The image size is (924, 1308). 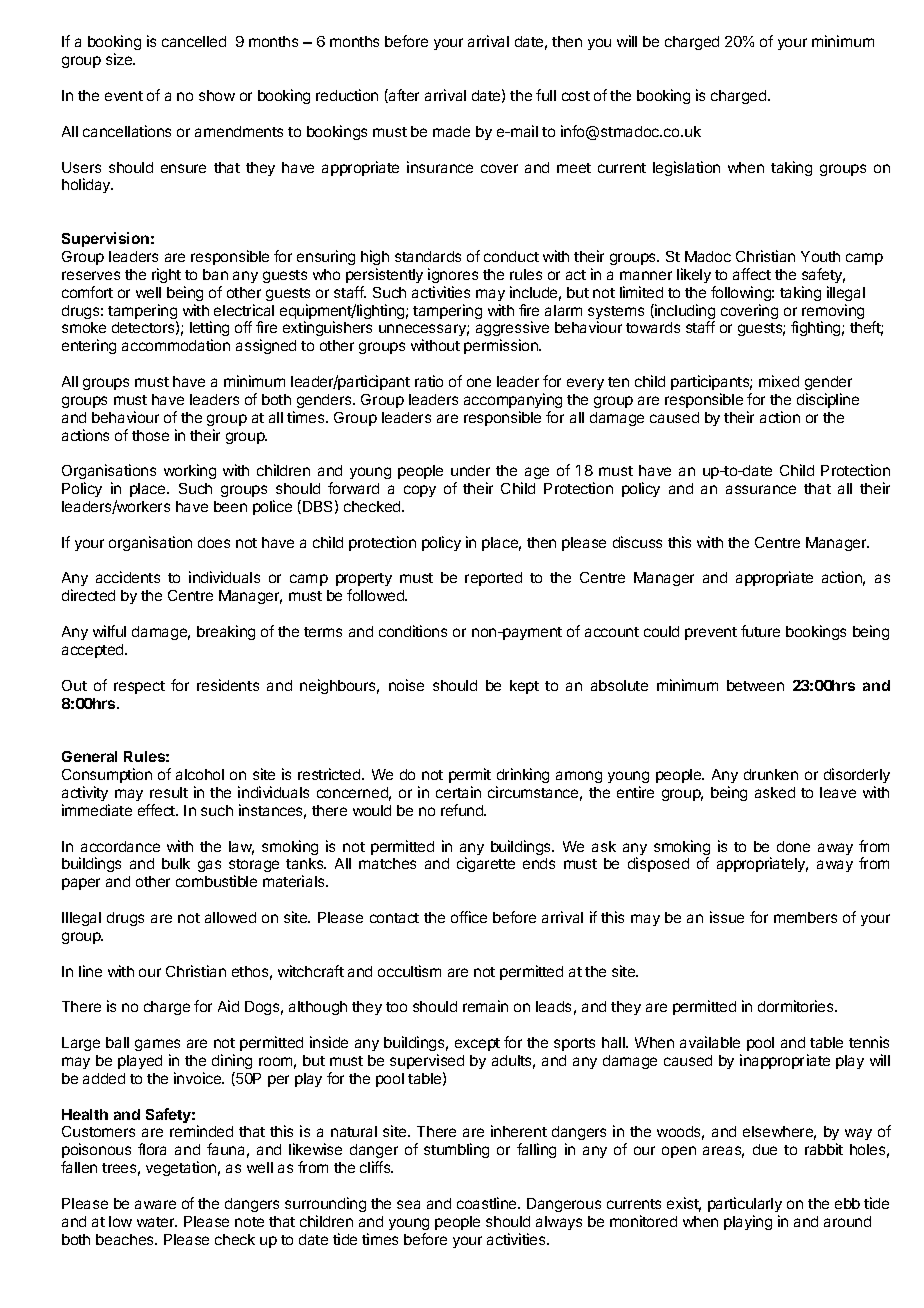 What do you see at coordinates (451, 131) in the image?
I see `made` at bounding box center [451, 131].
